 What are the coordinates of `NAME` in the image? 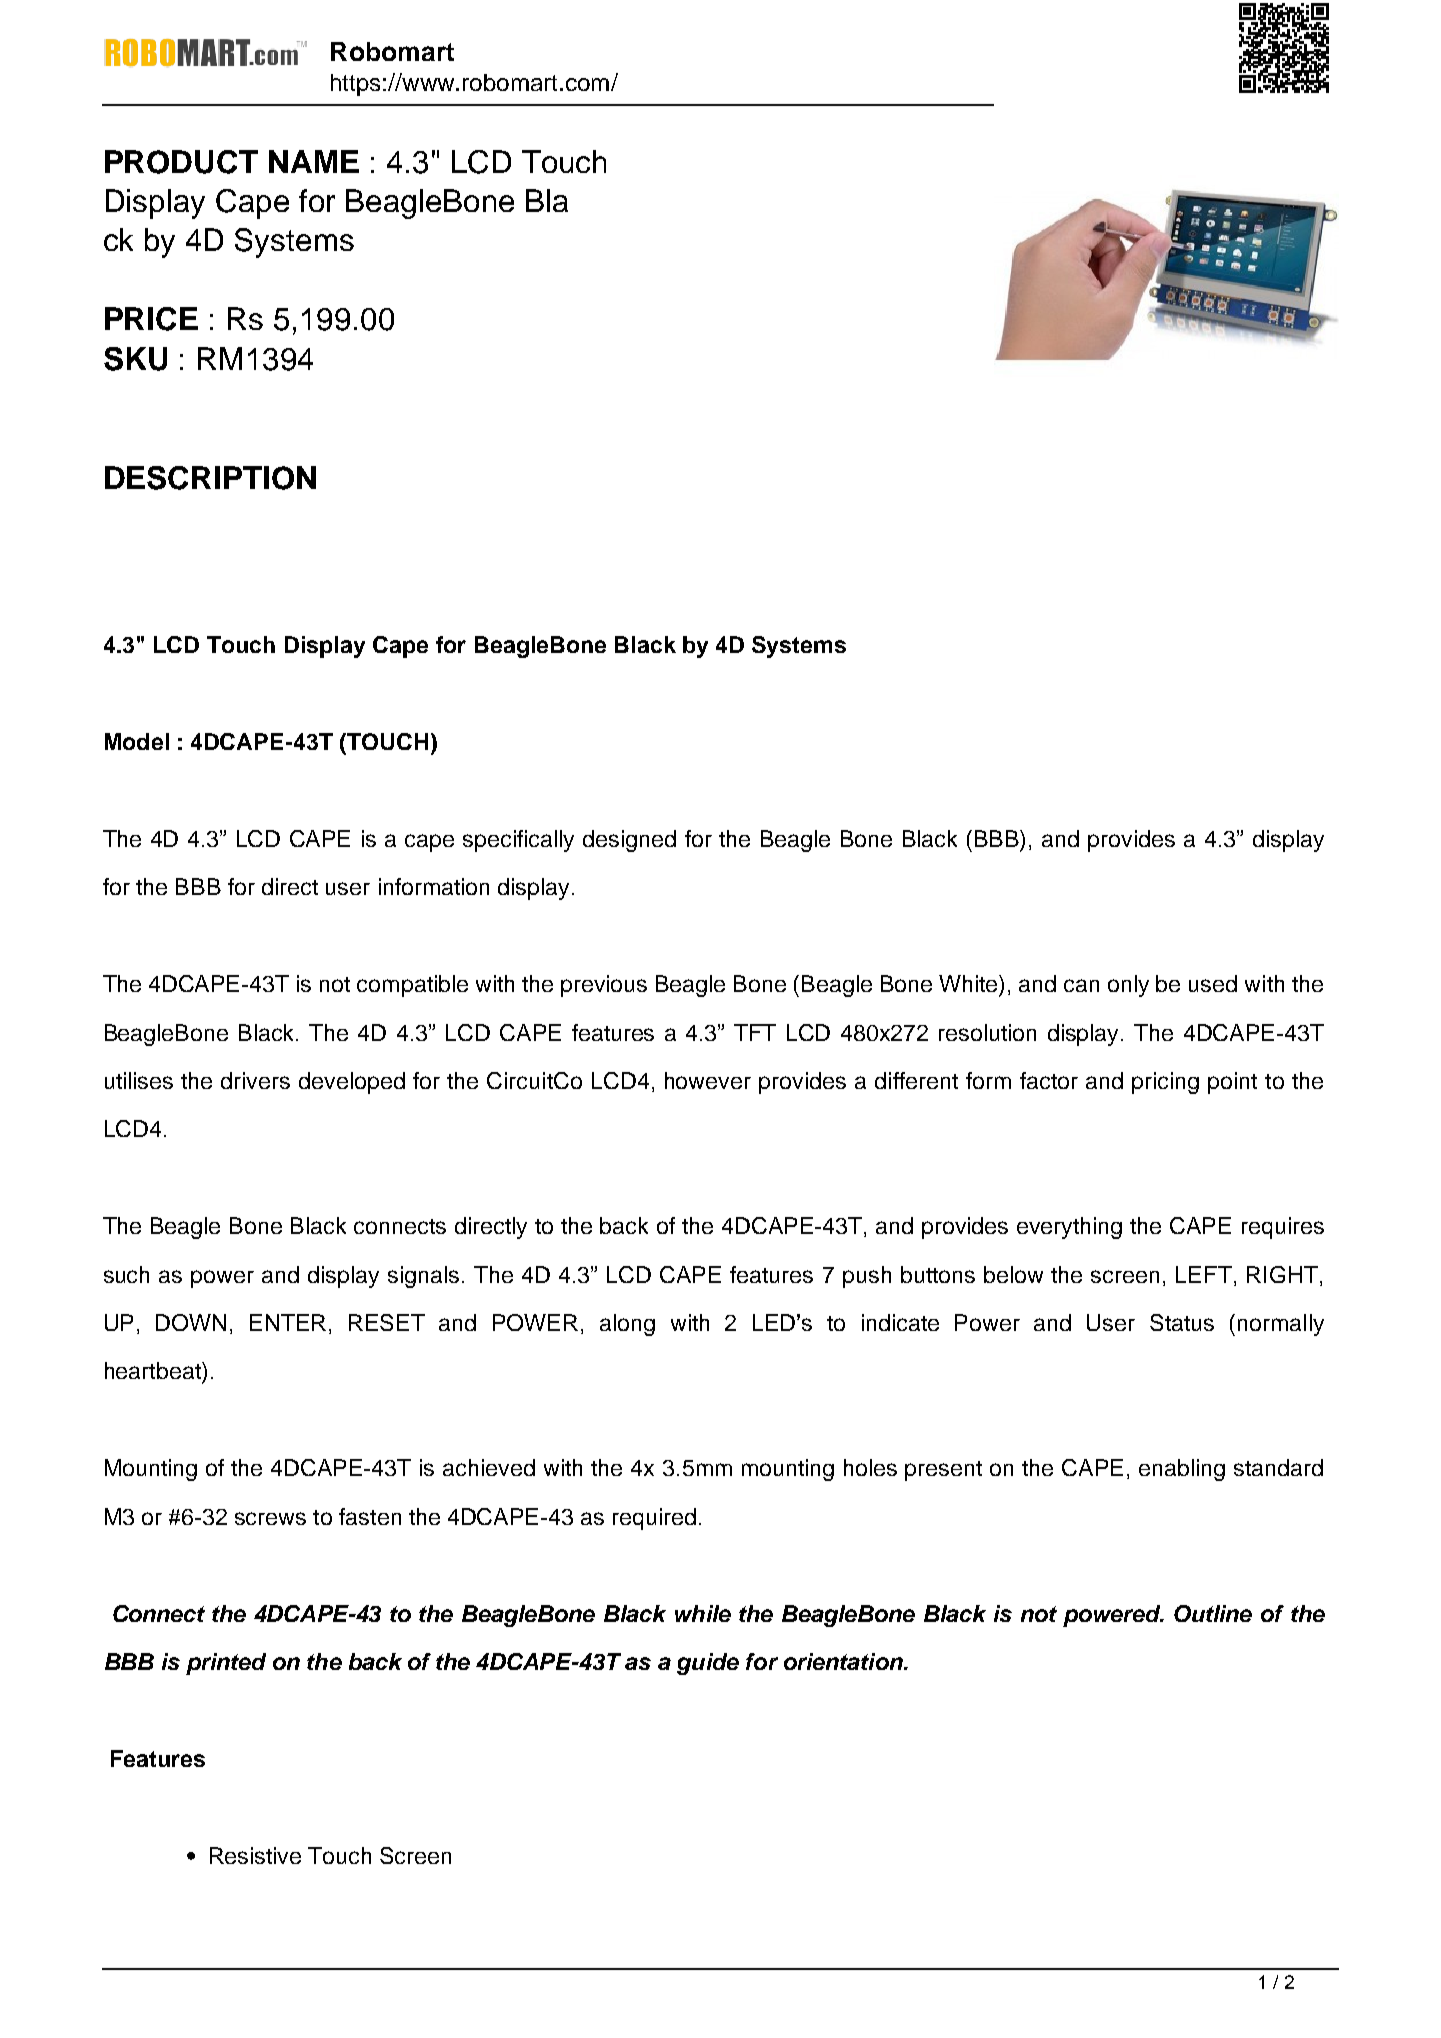 It's located at (314, 161).
